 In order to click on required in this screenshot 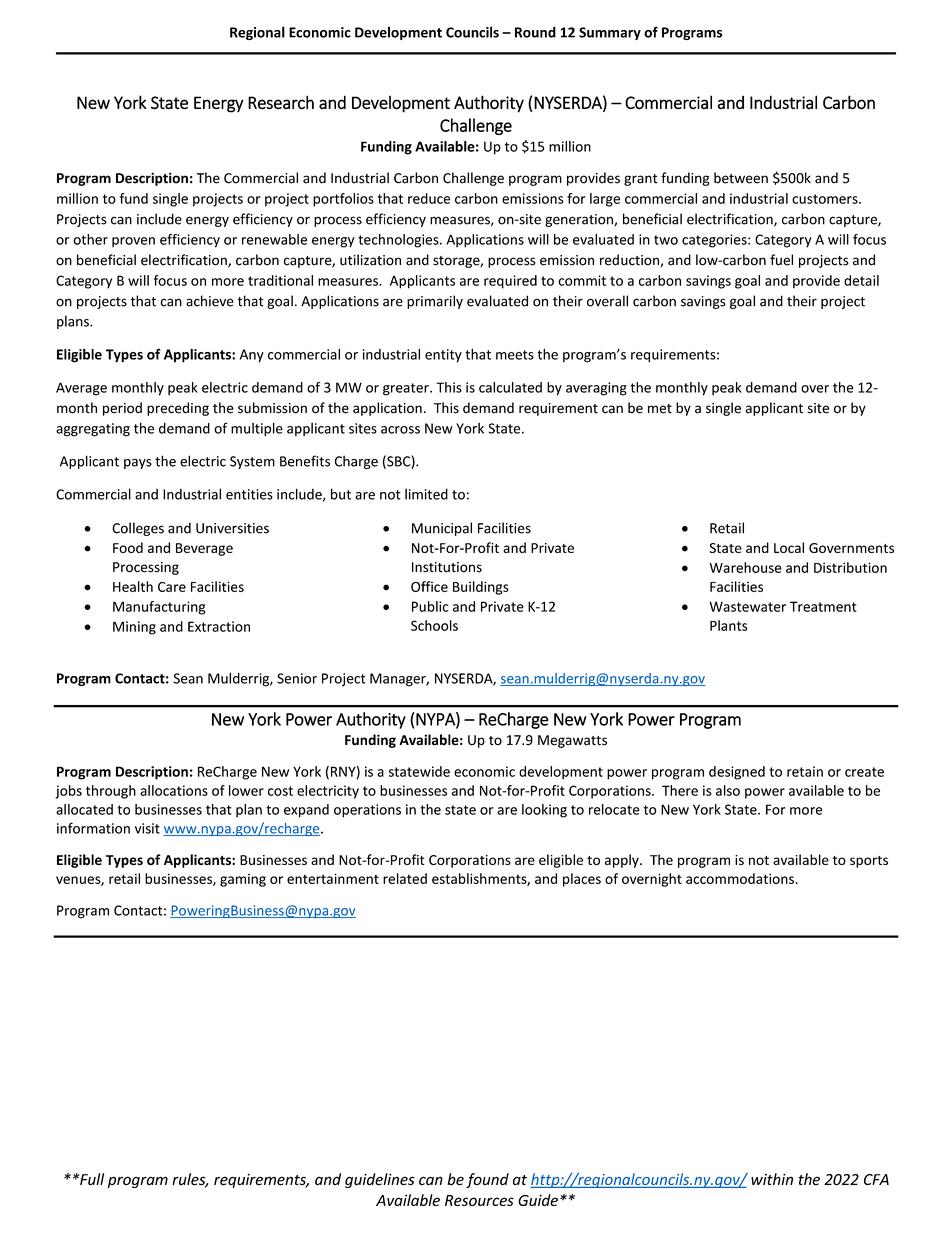, I will do `click(510, 282)`.
